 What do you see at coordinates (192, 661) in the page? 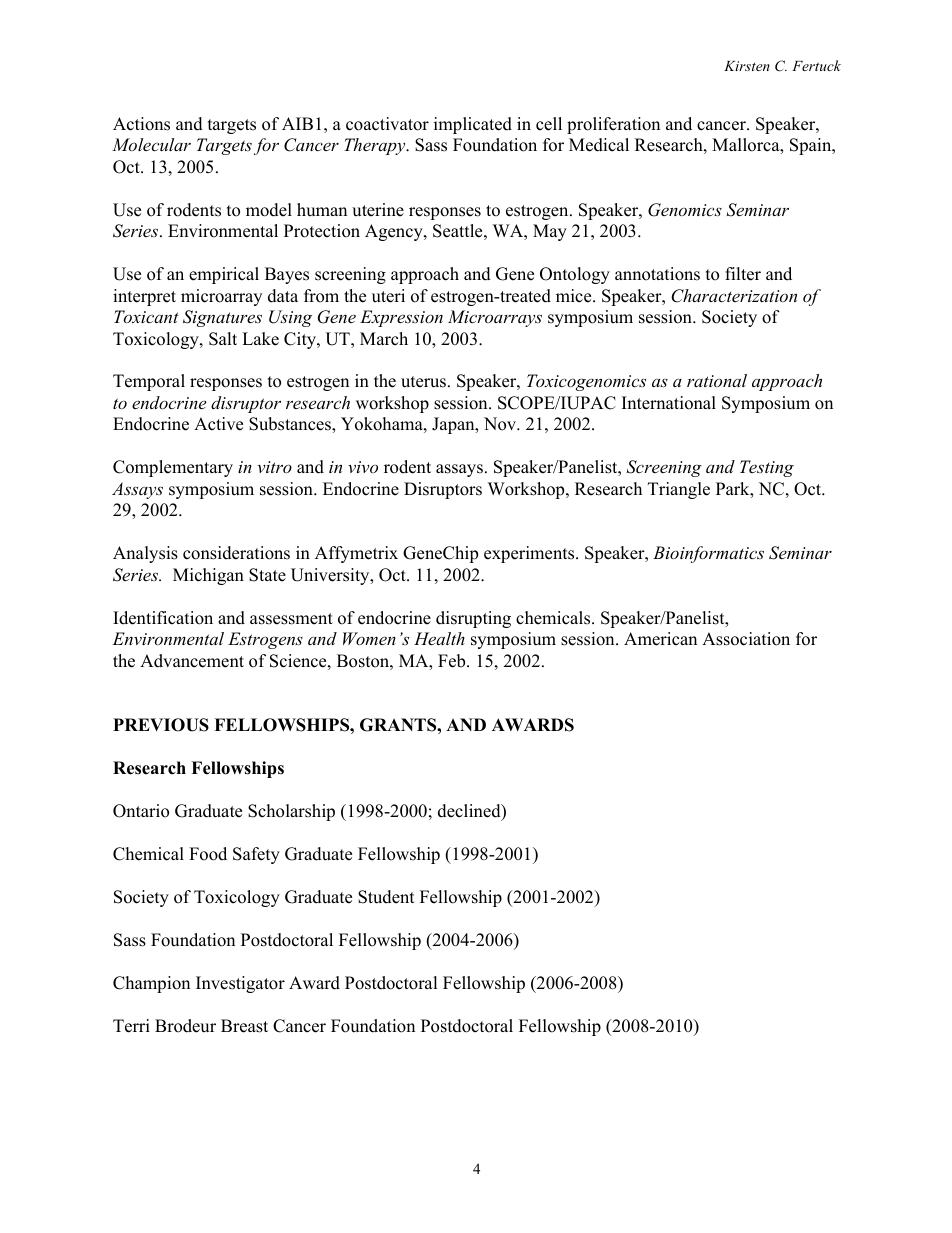
I see `Advancement` at bounding box center [192, 661].
